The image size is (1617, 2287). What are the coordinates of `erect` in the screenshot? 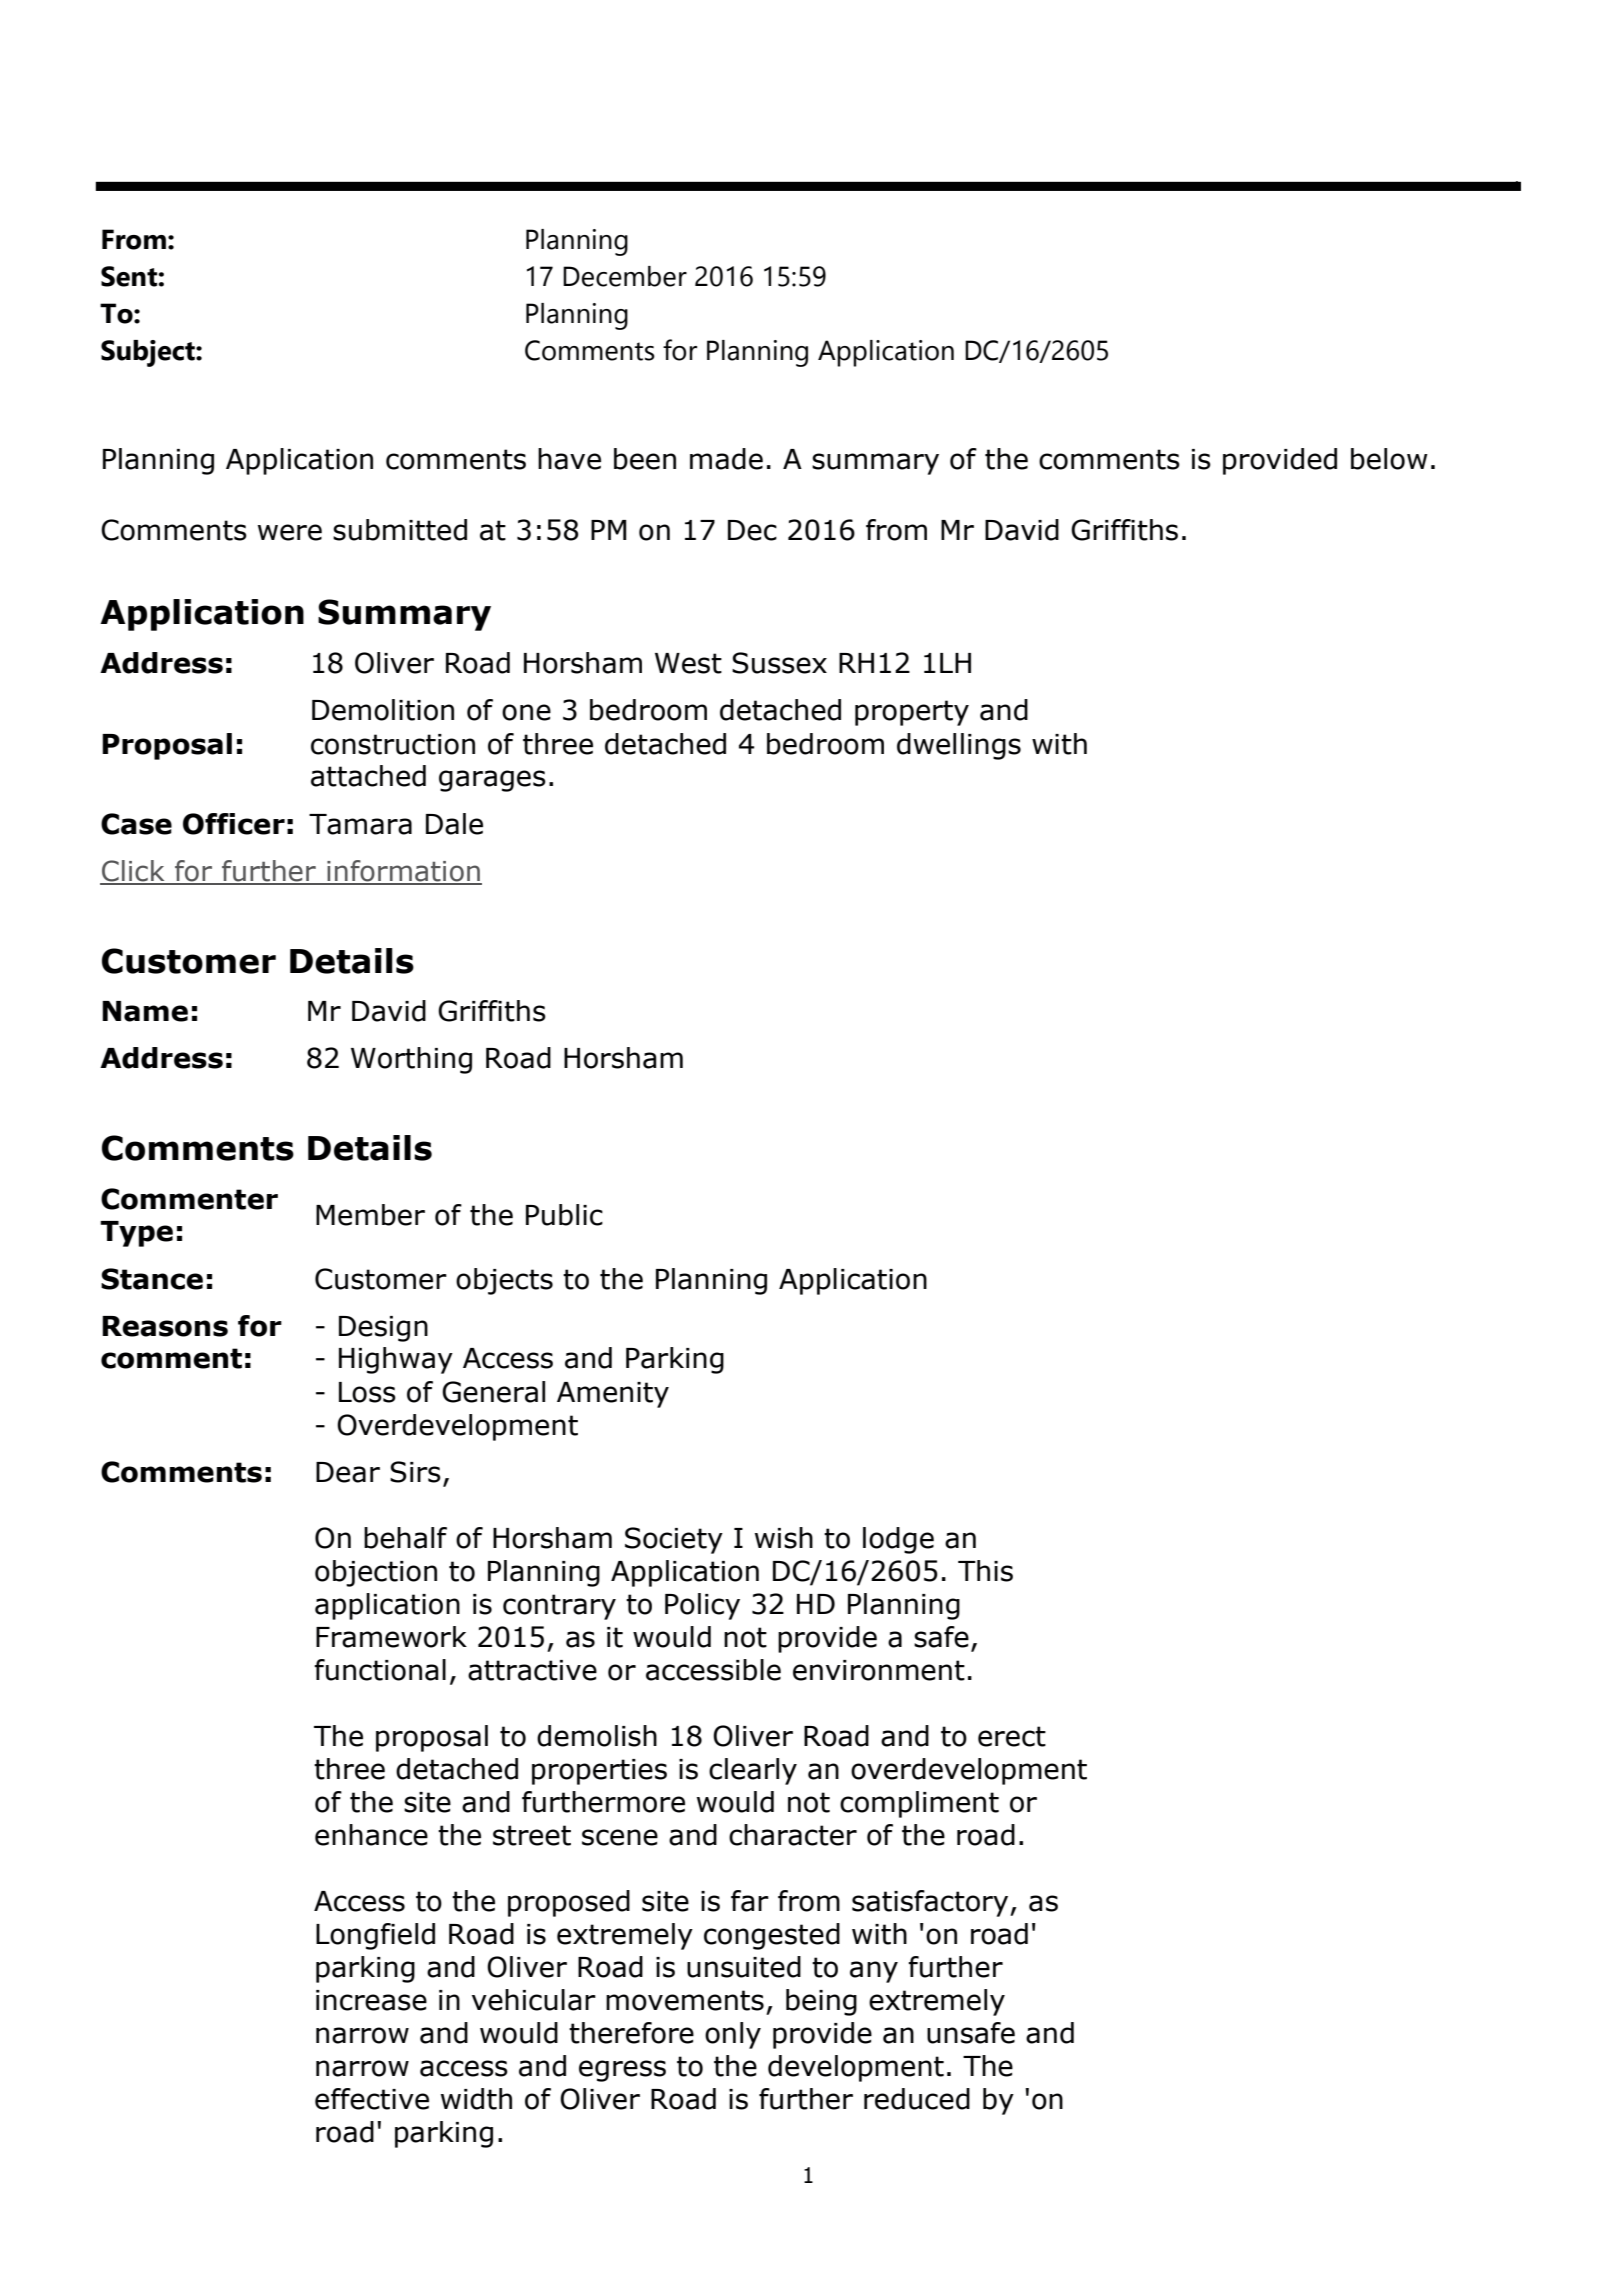 It's located at (1012, 1736).
